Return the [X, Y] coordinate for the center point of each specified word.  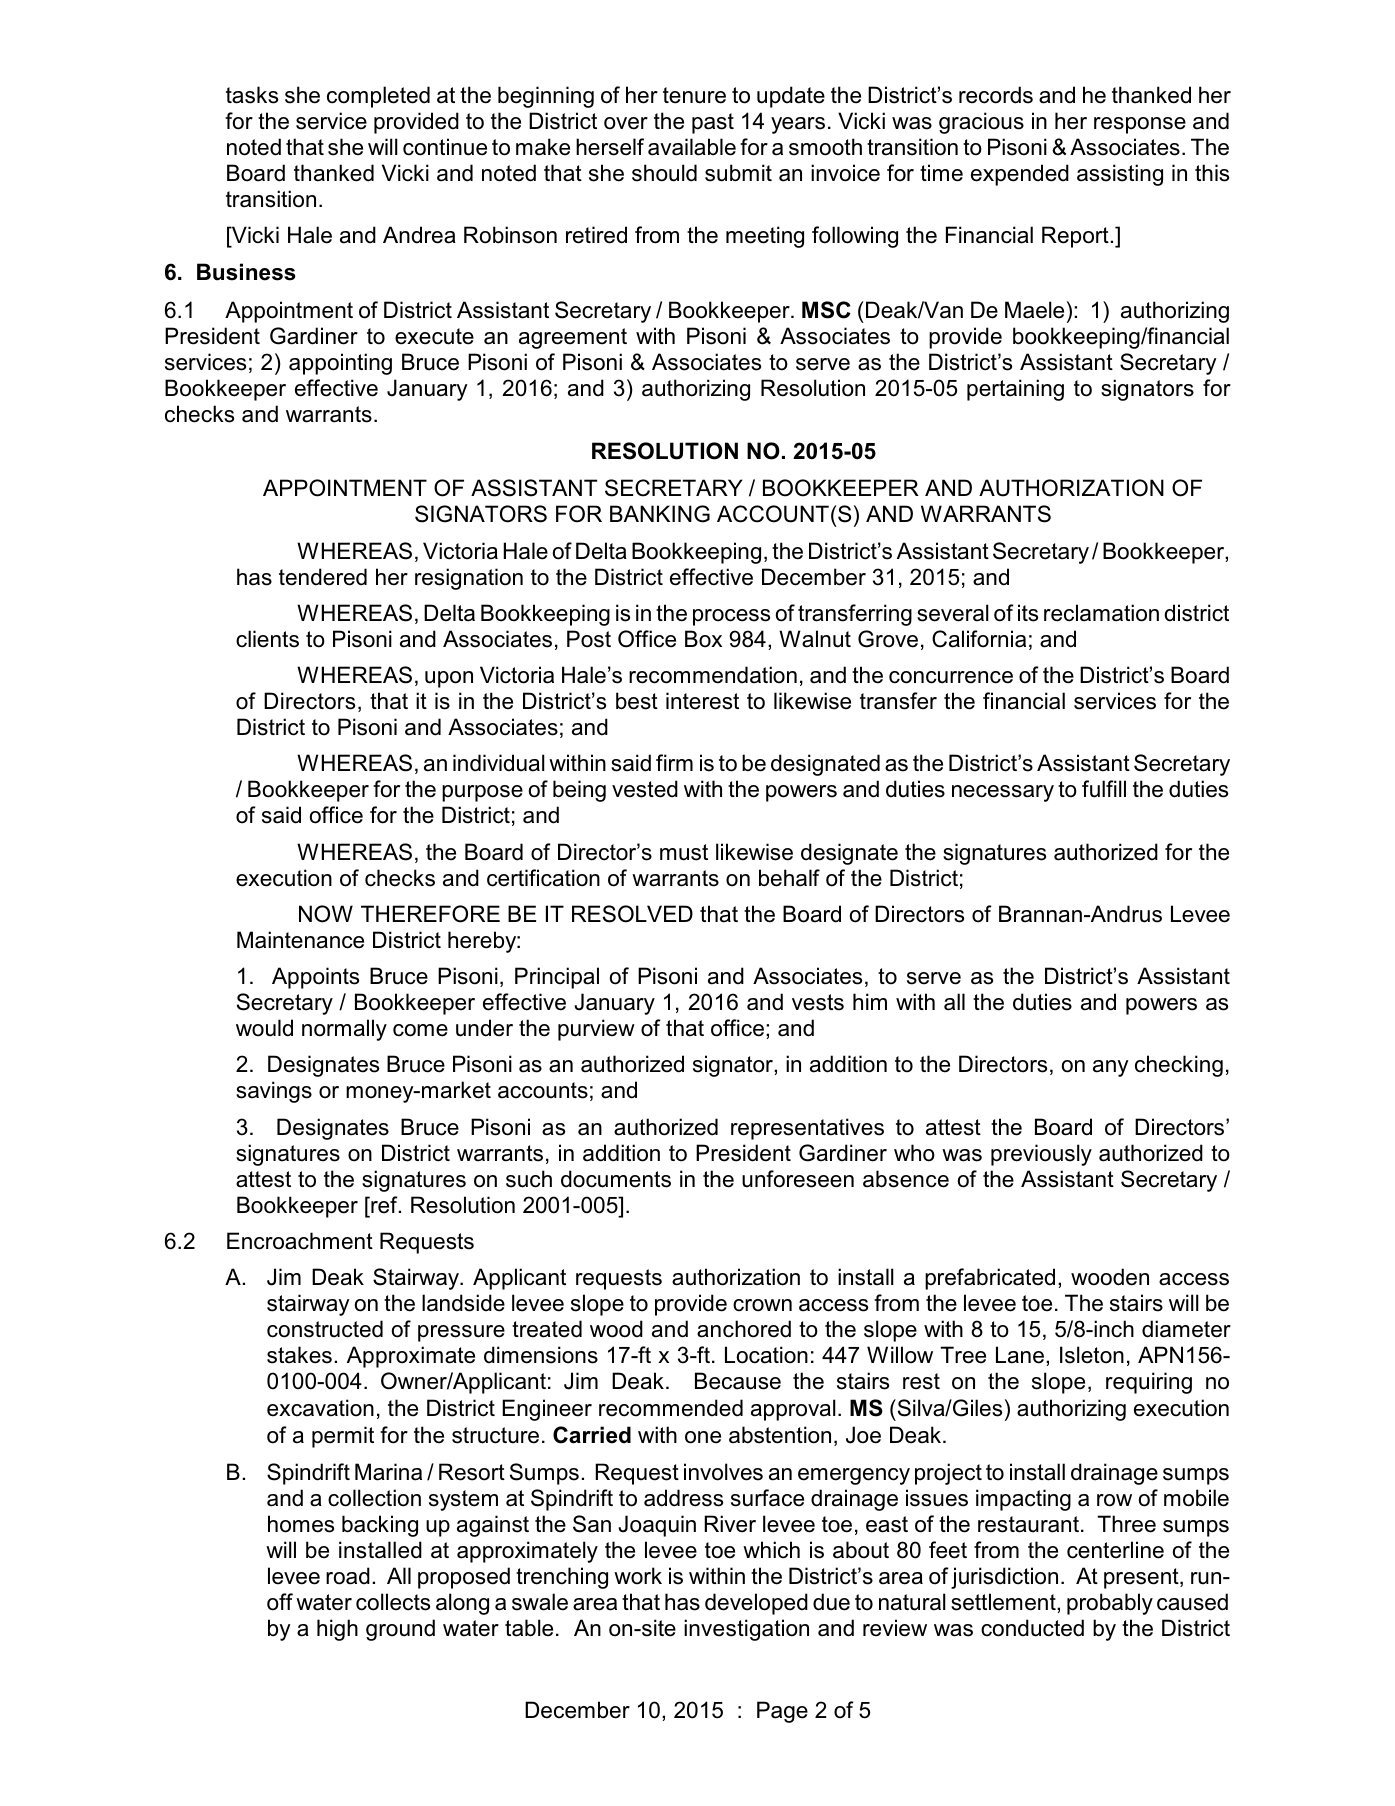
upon [449, 679]
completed [378, 97]
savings [274, 1092]
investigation [746, 1630]
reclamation [1101, 613]
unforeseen [798, 1179]
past [713, 123]
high [337, 1630]
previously [1041, 1155]
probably [1110, 1604]
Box [703, 639]
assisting [1120, 175]
